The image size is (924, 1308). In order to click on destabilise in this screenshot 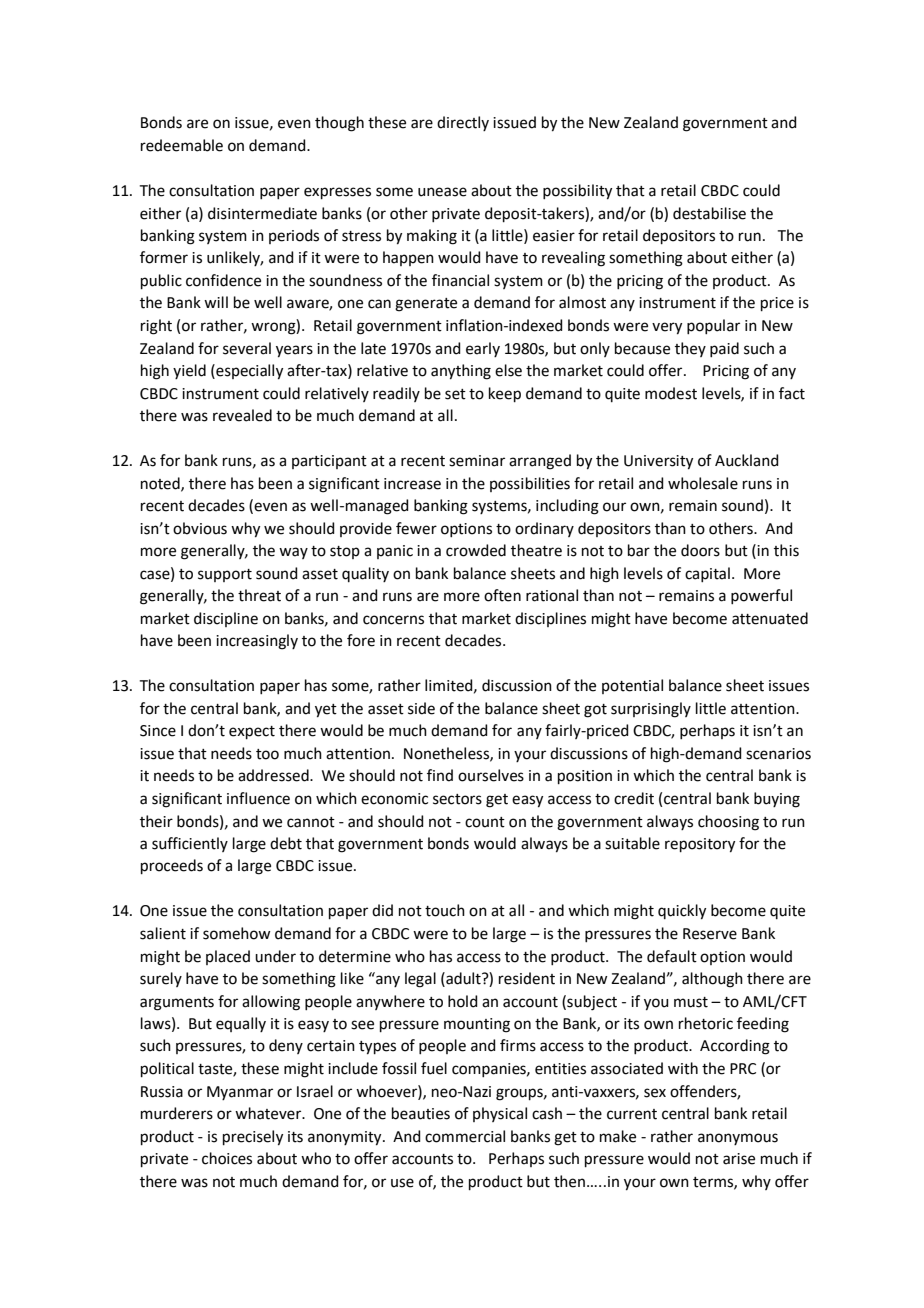, I will do `click(709, 213)`.
